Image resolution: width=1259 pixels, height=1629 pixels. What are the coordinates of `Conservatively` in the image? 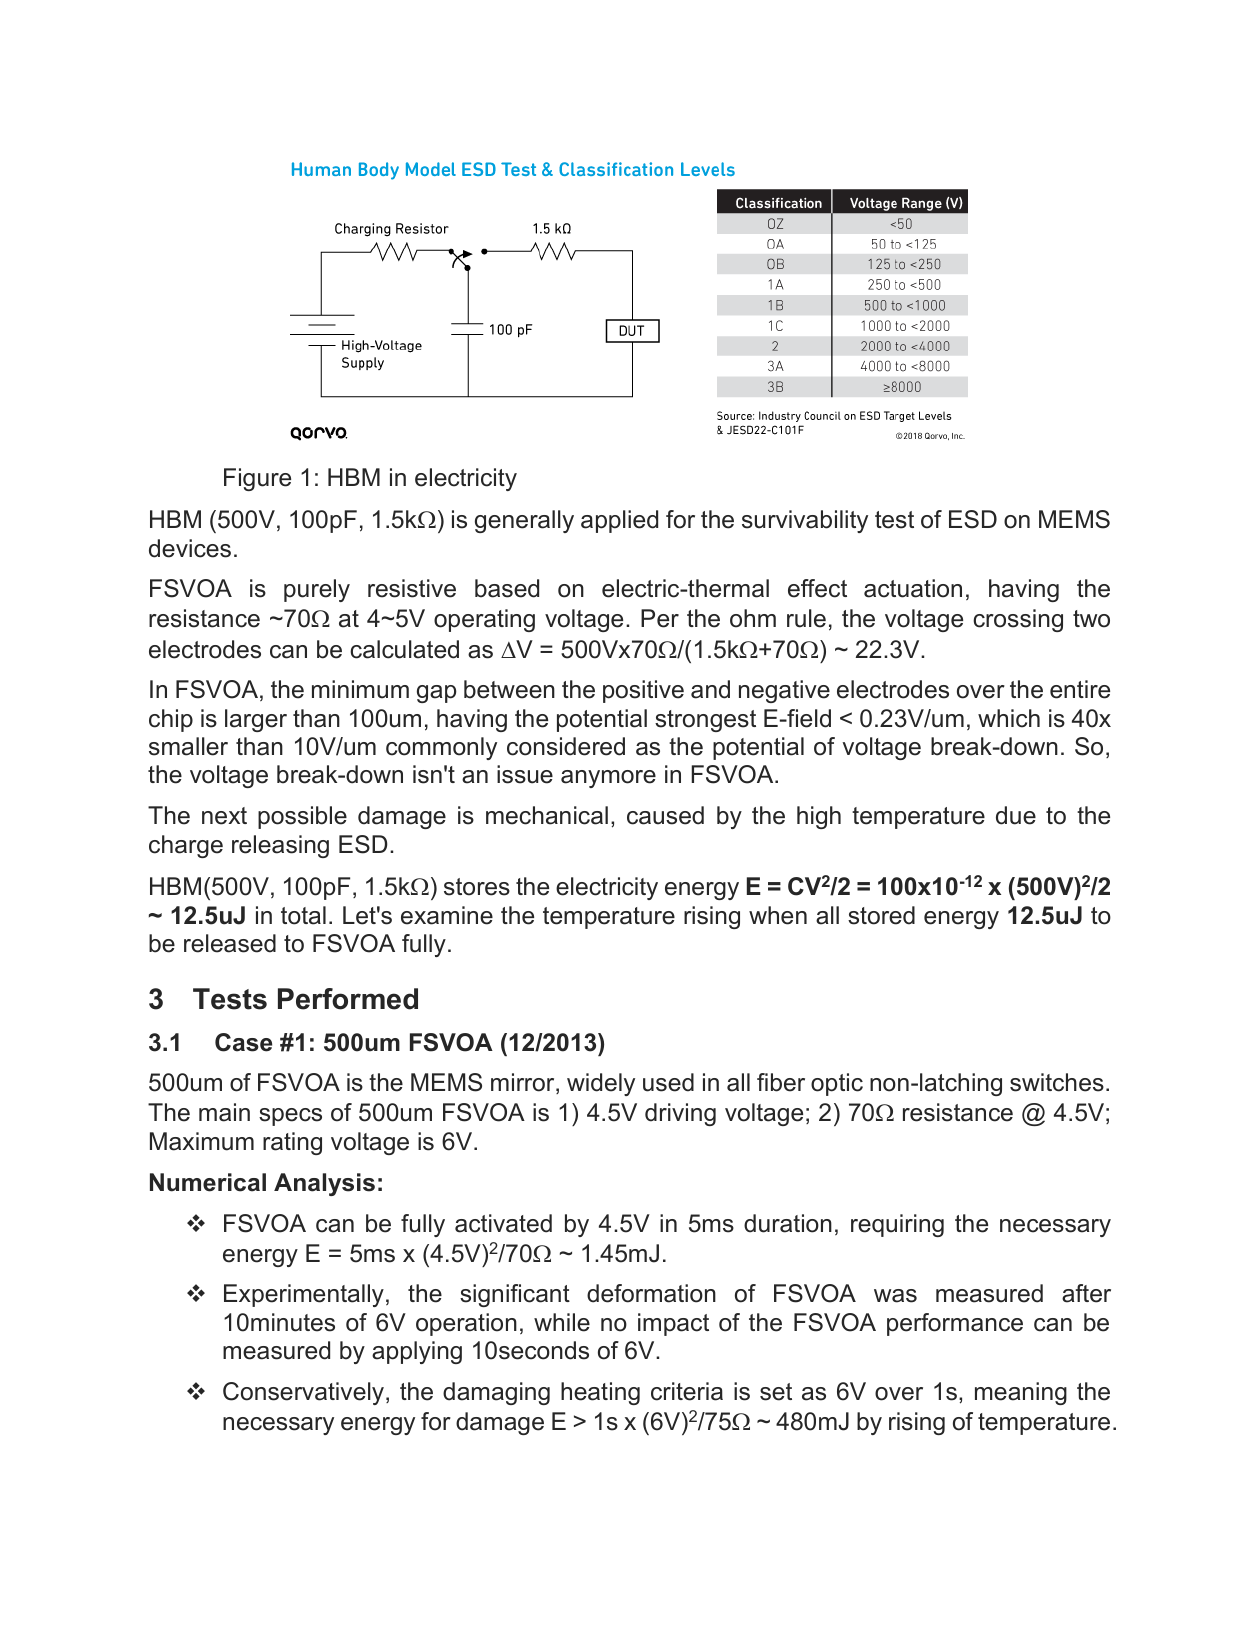 It's located at (305, 1393).
